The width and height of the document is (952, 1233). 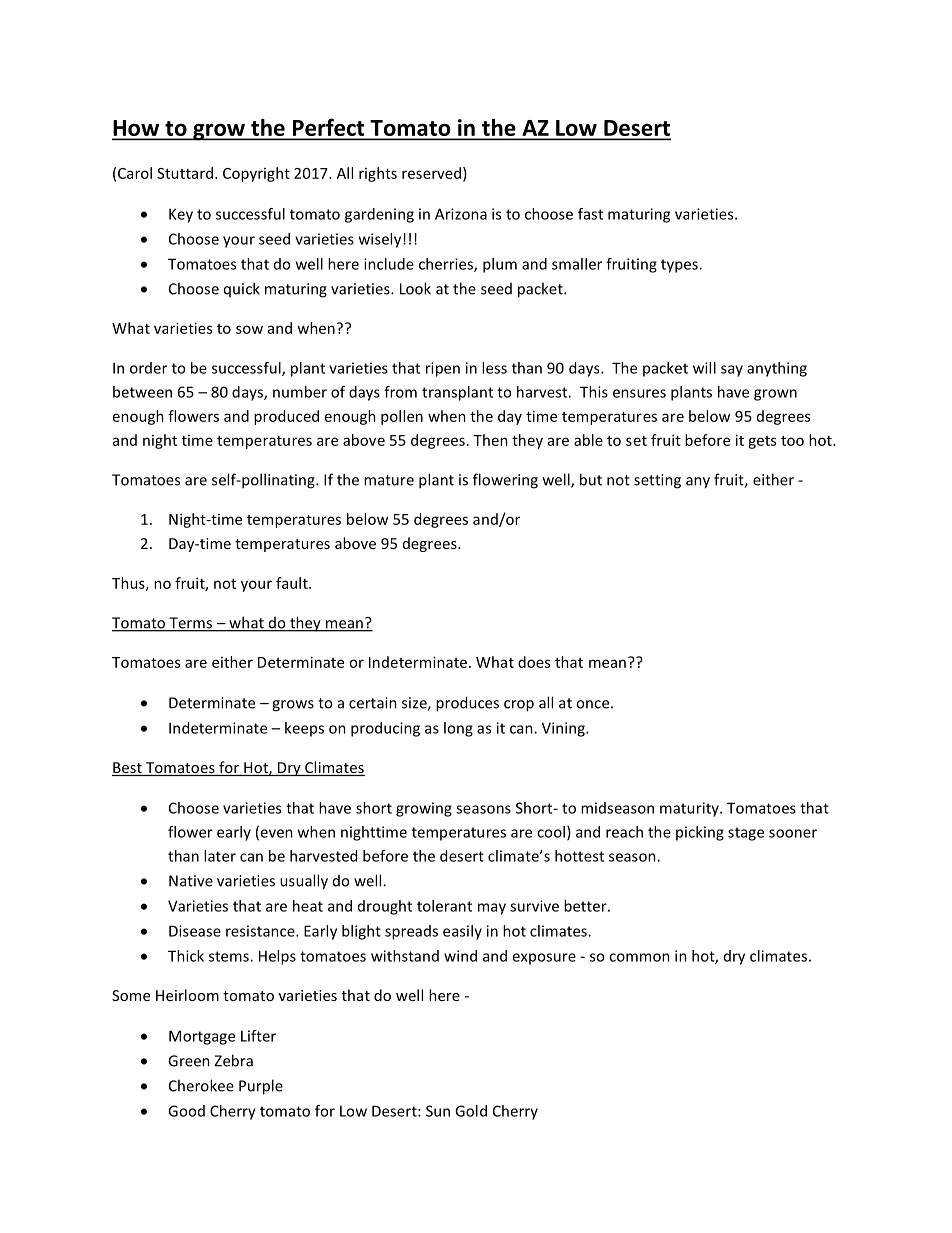 I want to click on reserved, so click(x=431, y=173).
